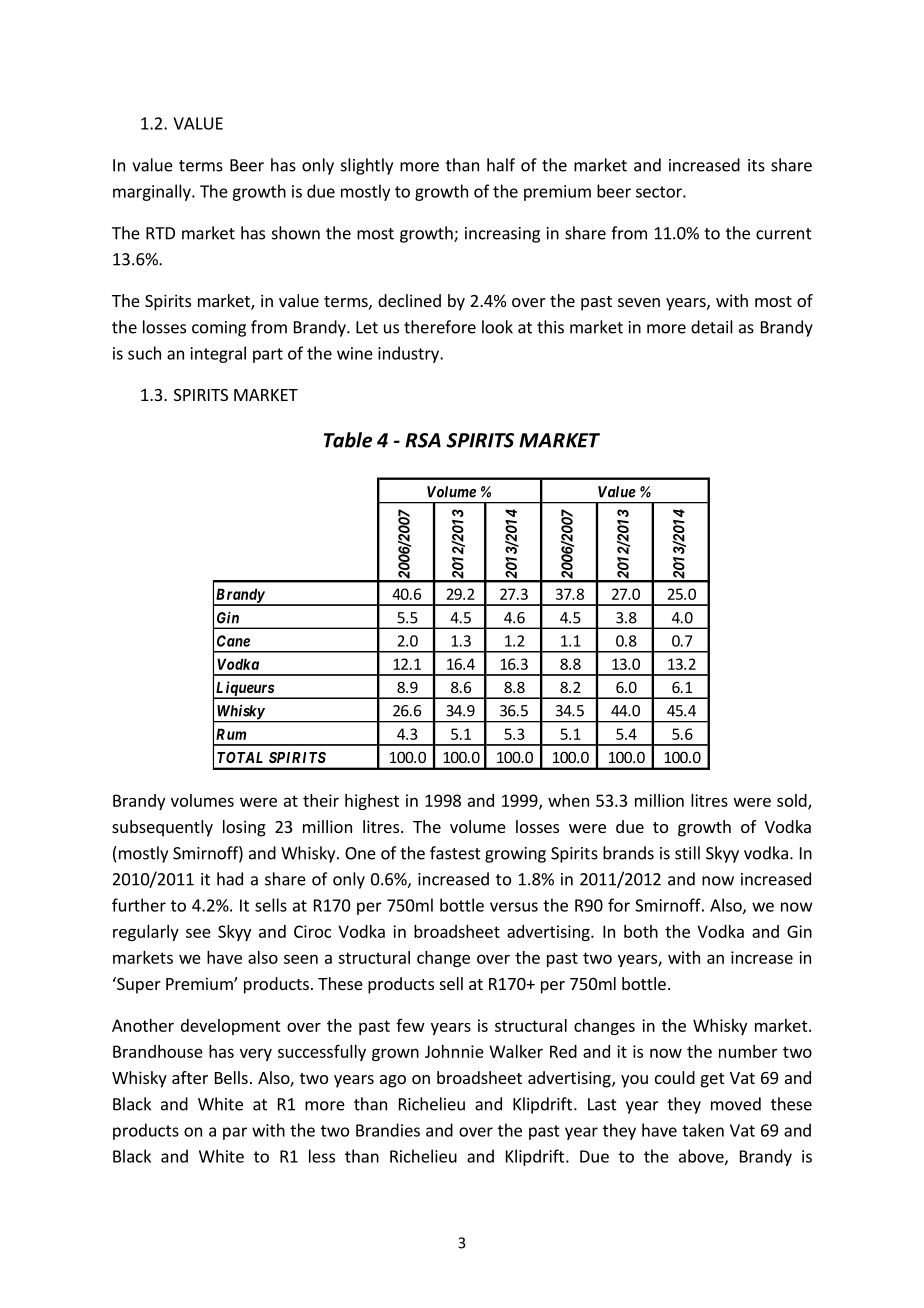 The width and height of the screenshot is (924, 1308). Describe the element at coordinates (244, 828) in the screenshot. I see `losing` at that location.
